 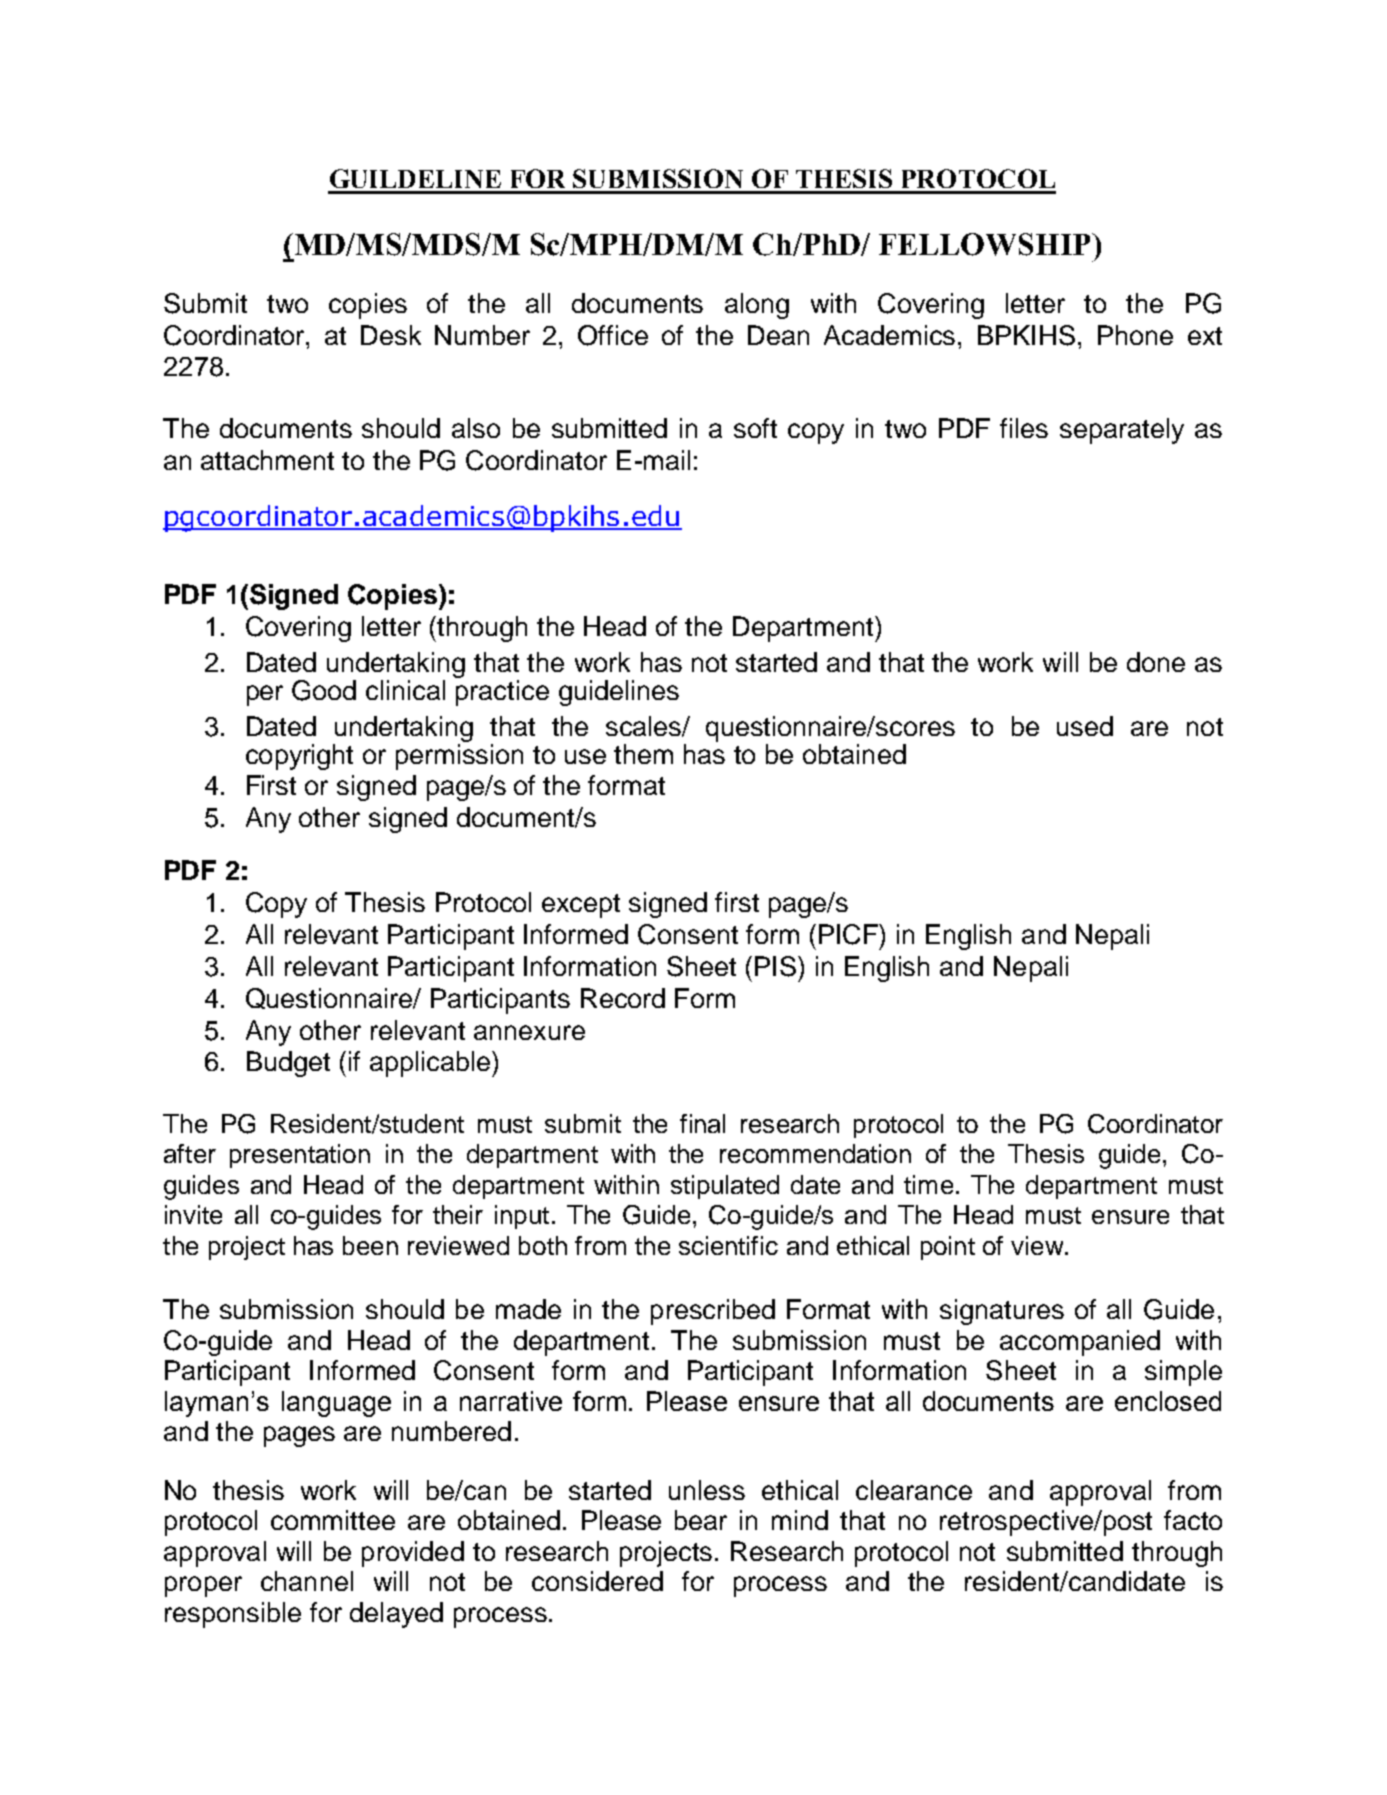 What do you see at coordinates (701, 1520) in the screenshot?
I see `bear` at bounding box center [701, 1520].
